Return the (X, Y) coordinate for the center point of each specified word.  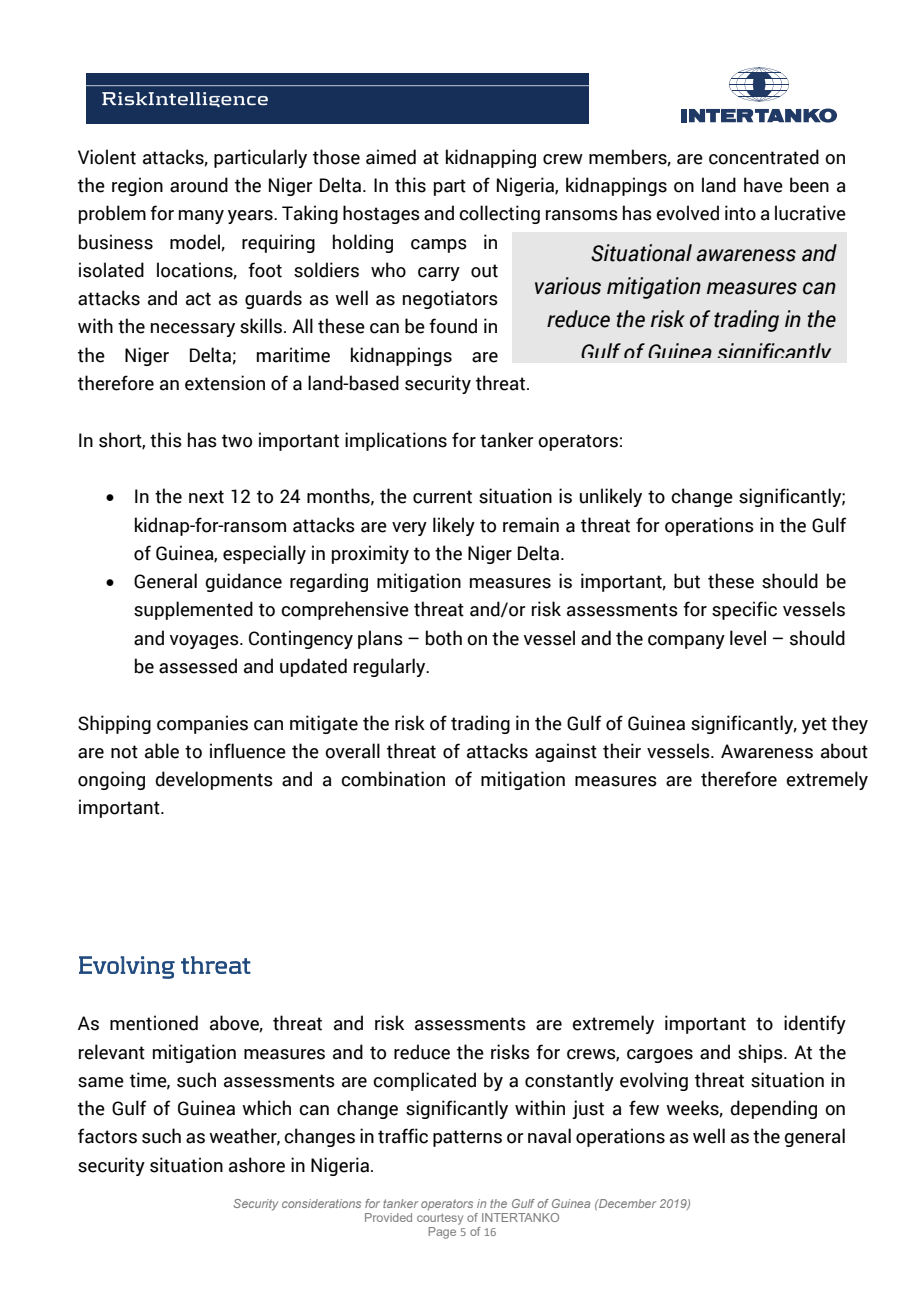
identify (815, 1024)
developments (214, 780)
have (763, 185)
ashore (257, 1165)
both (444, 638)
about (844, 751)
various (568, 286)
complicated (424, 1081)
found (453, 326)
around (199, 185)
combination (393, 779)
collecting (499, 214)
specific (744, 610)
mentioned (154, 1023)
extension (225, 383)
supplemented (193, 610)
